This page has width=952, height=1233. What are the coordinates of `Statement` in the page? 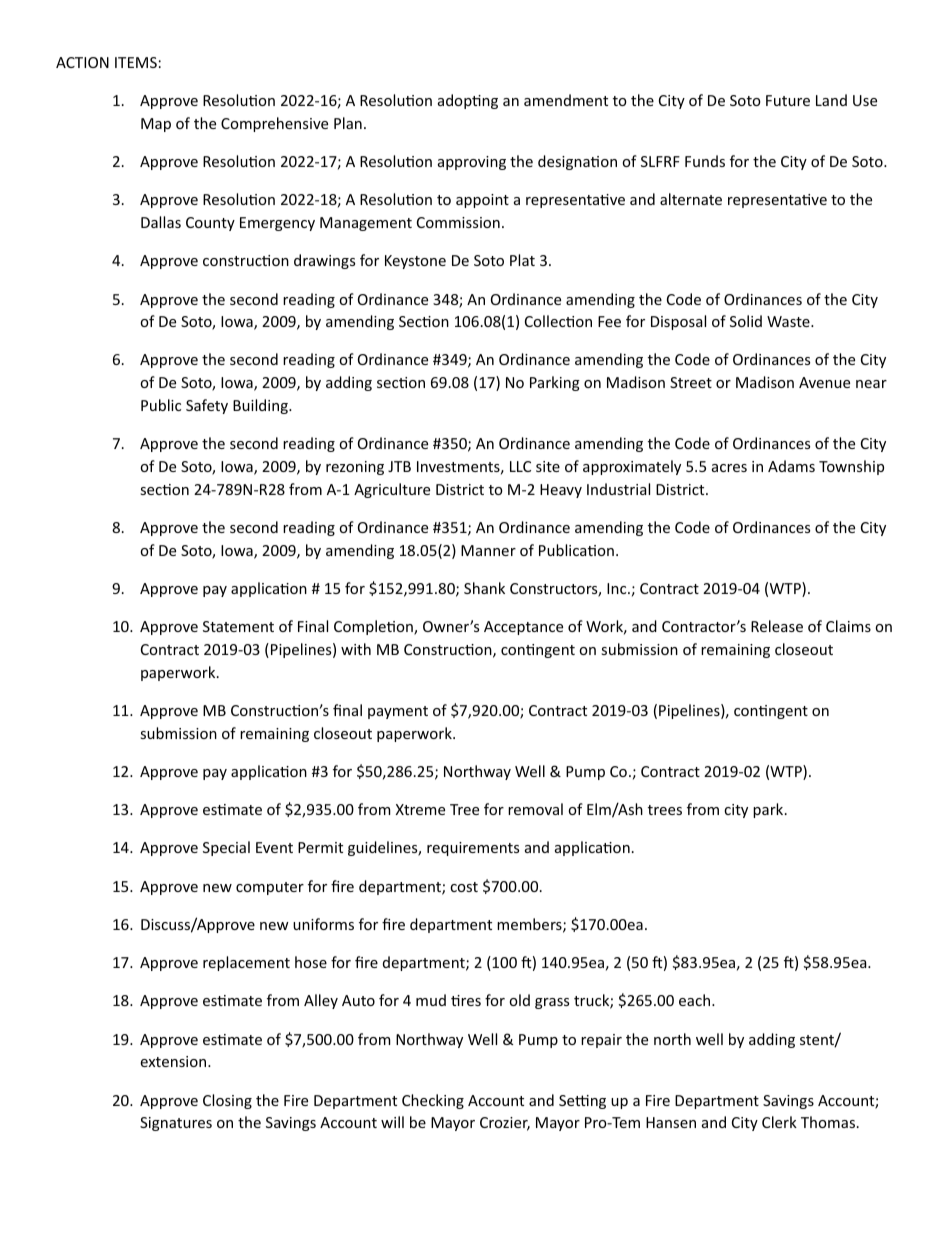 It's located at (238, 626).
